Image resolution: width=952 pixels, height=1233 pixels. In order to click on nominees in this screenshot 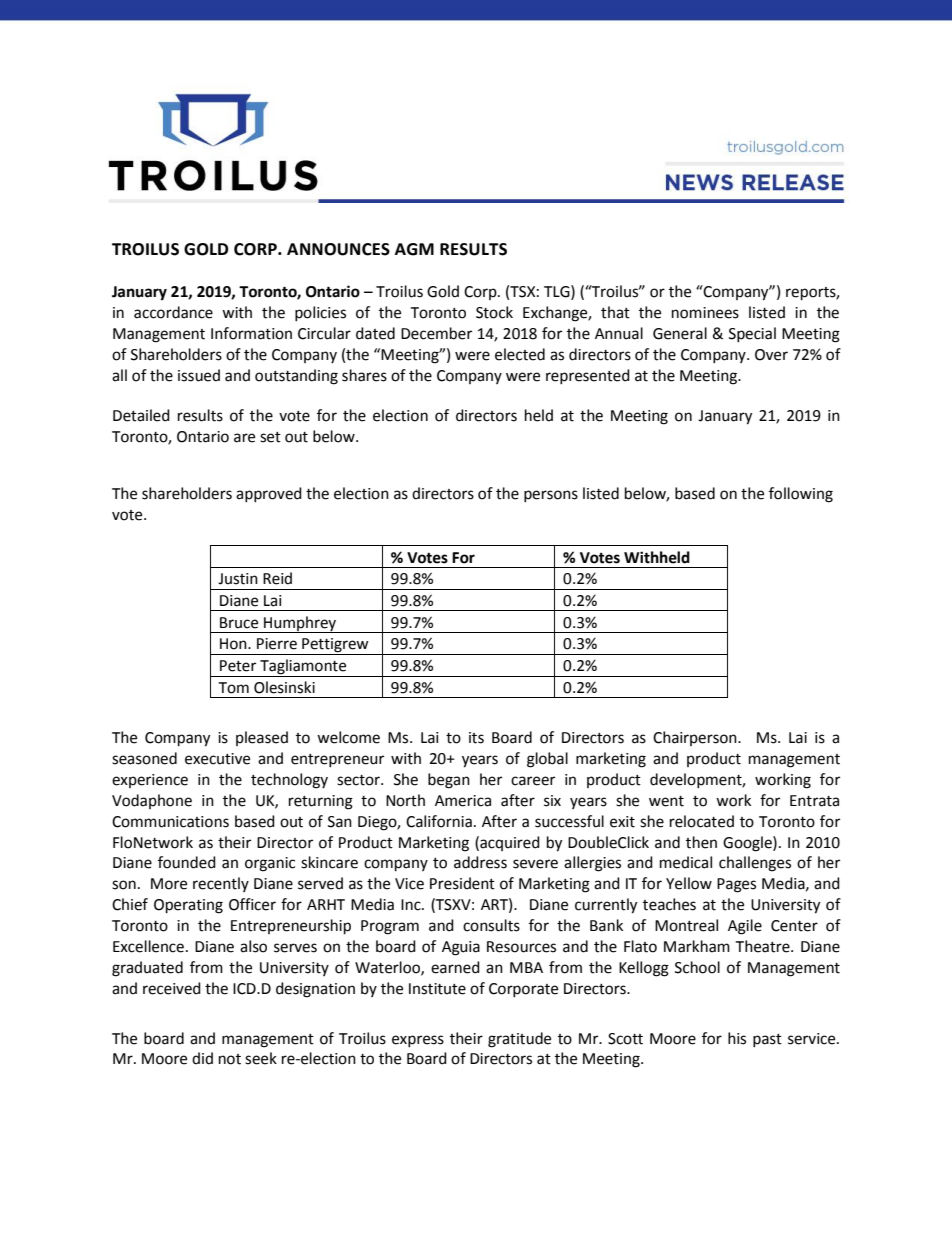, I will do `click(705, 313)`.
